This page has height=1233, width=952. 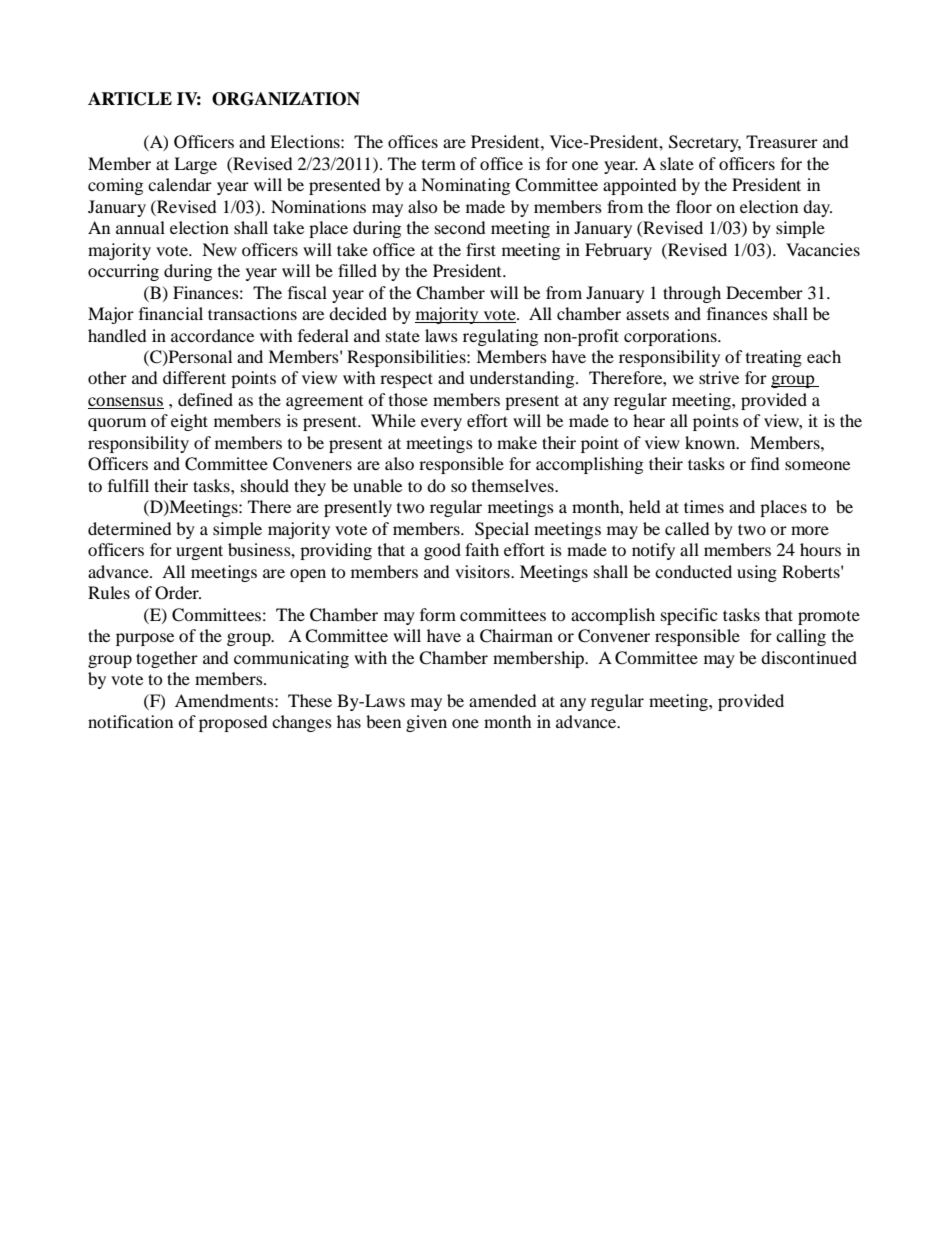 What do you see at coordinates (711, 442) in the page?
I see `known` at bounding box center [711, 442].
